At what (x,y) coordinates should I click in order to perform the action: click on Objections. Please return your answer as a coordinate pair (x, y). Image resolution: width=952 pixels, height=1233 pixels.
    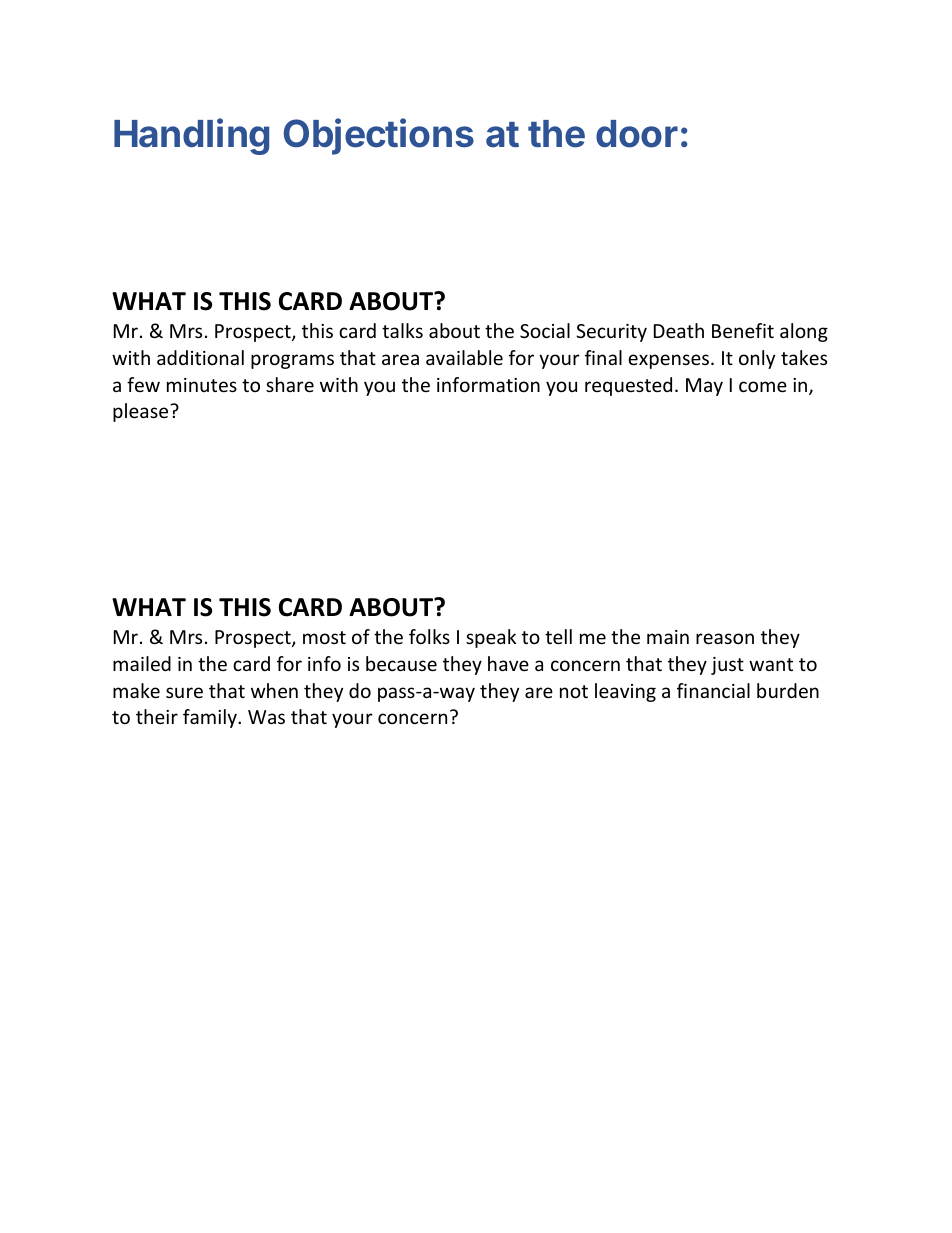
    Looking at the image, I should click on (379, 136).
